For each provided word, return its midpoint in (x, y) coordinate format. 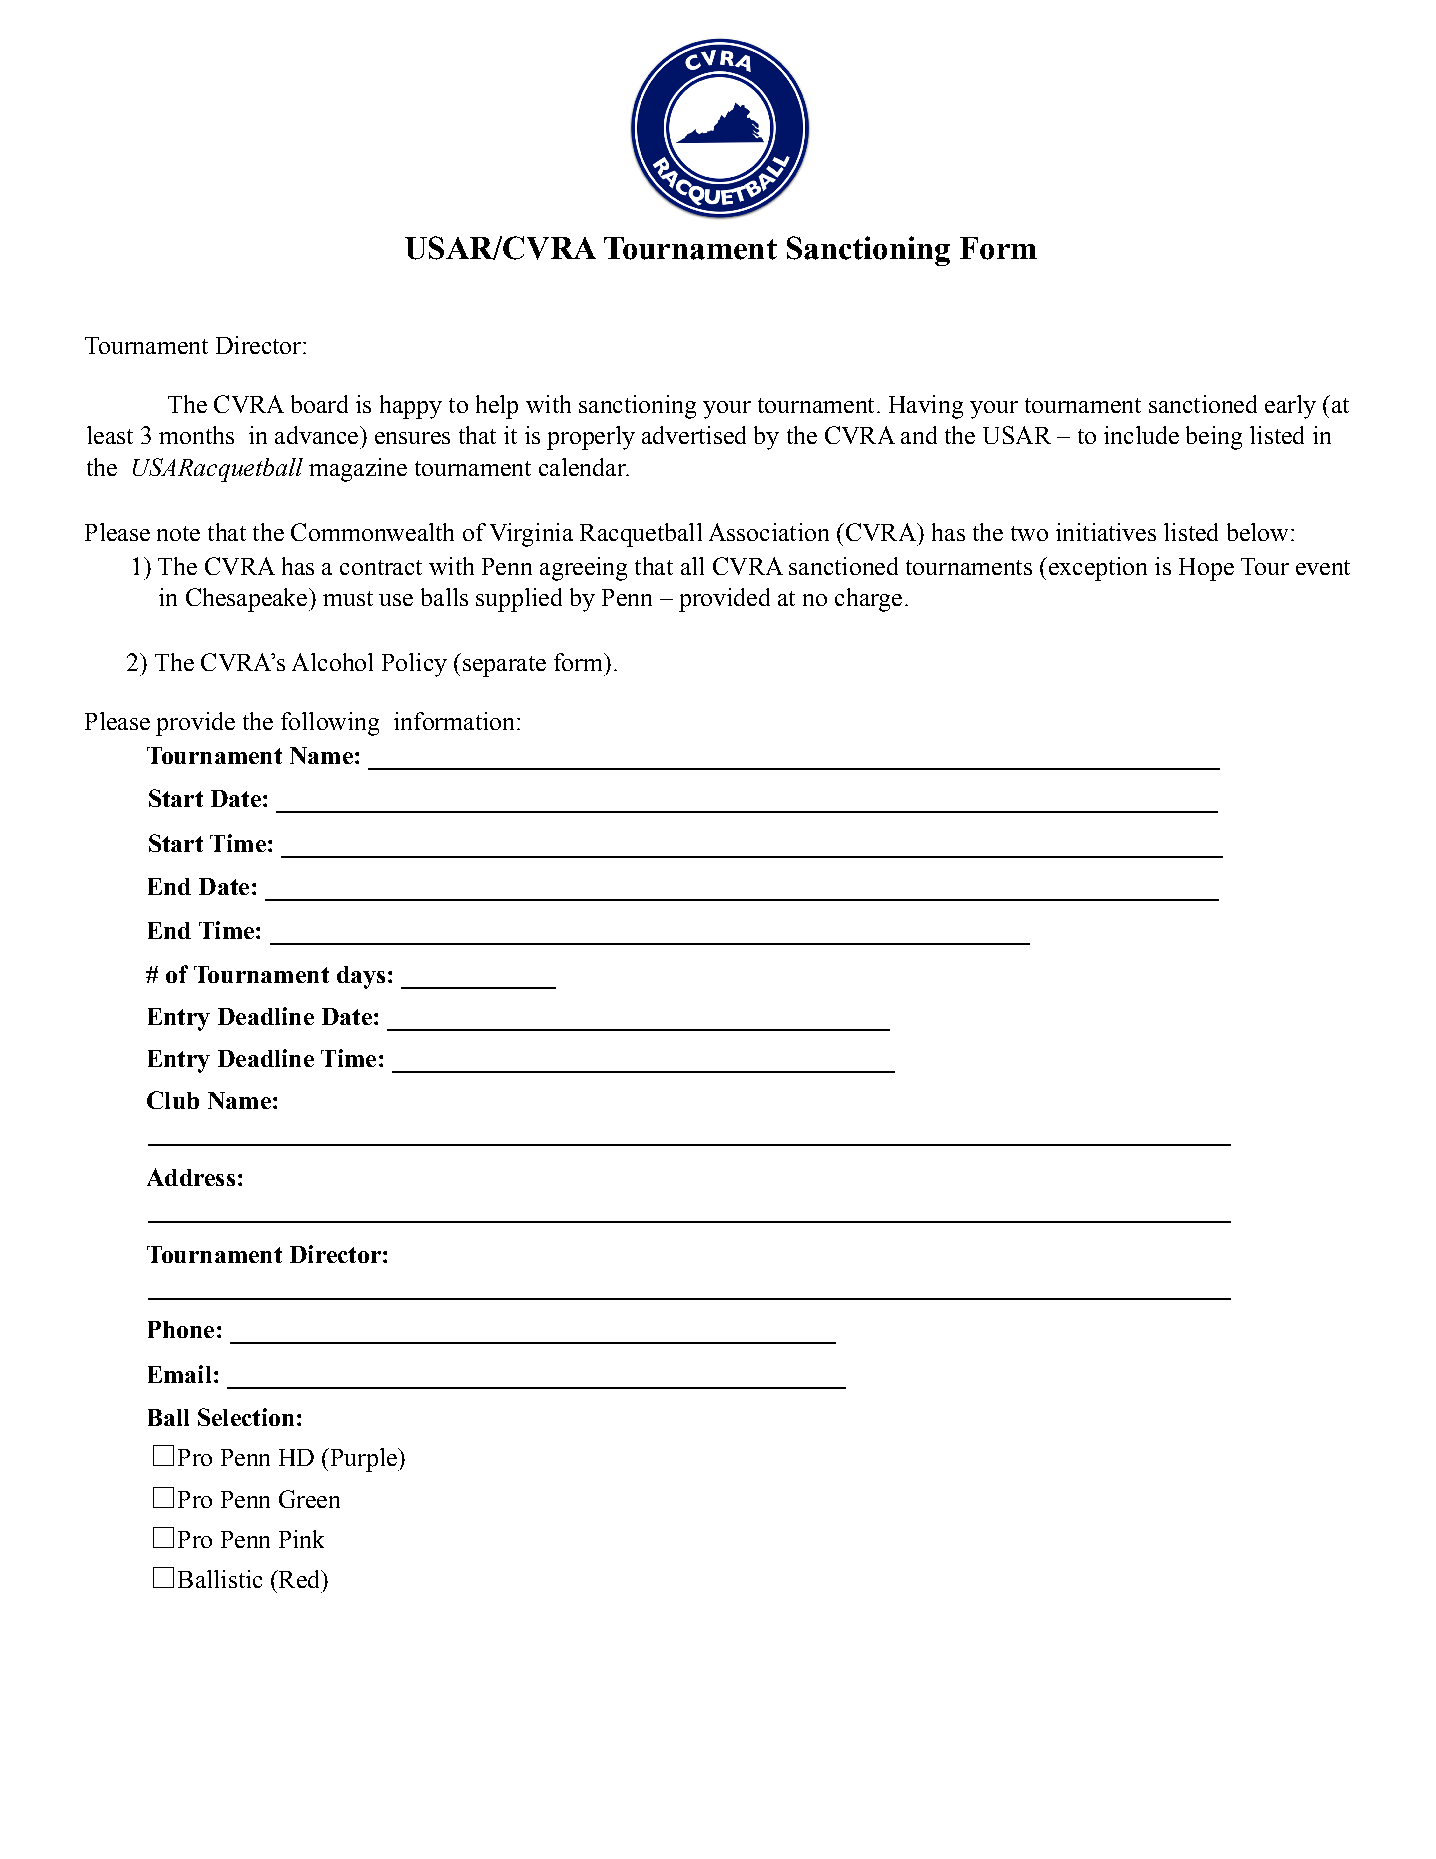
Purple (363, 1460)
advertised (694, 435)
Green (309, 1499)
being (1214, 438)
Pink (301, 1539)
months (196, 435)
